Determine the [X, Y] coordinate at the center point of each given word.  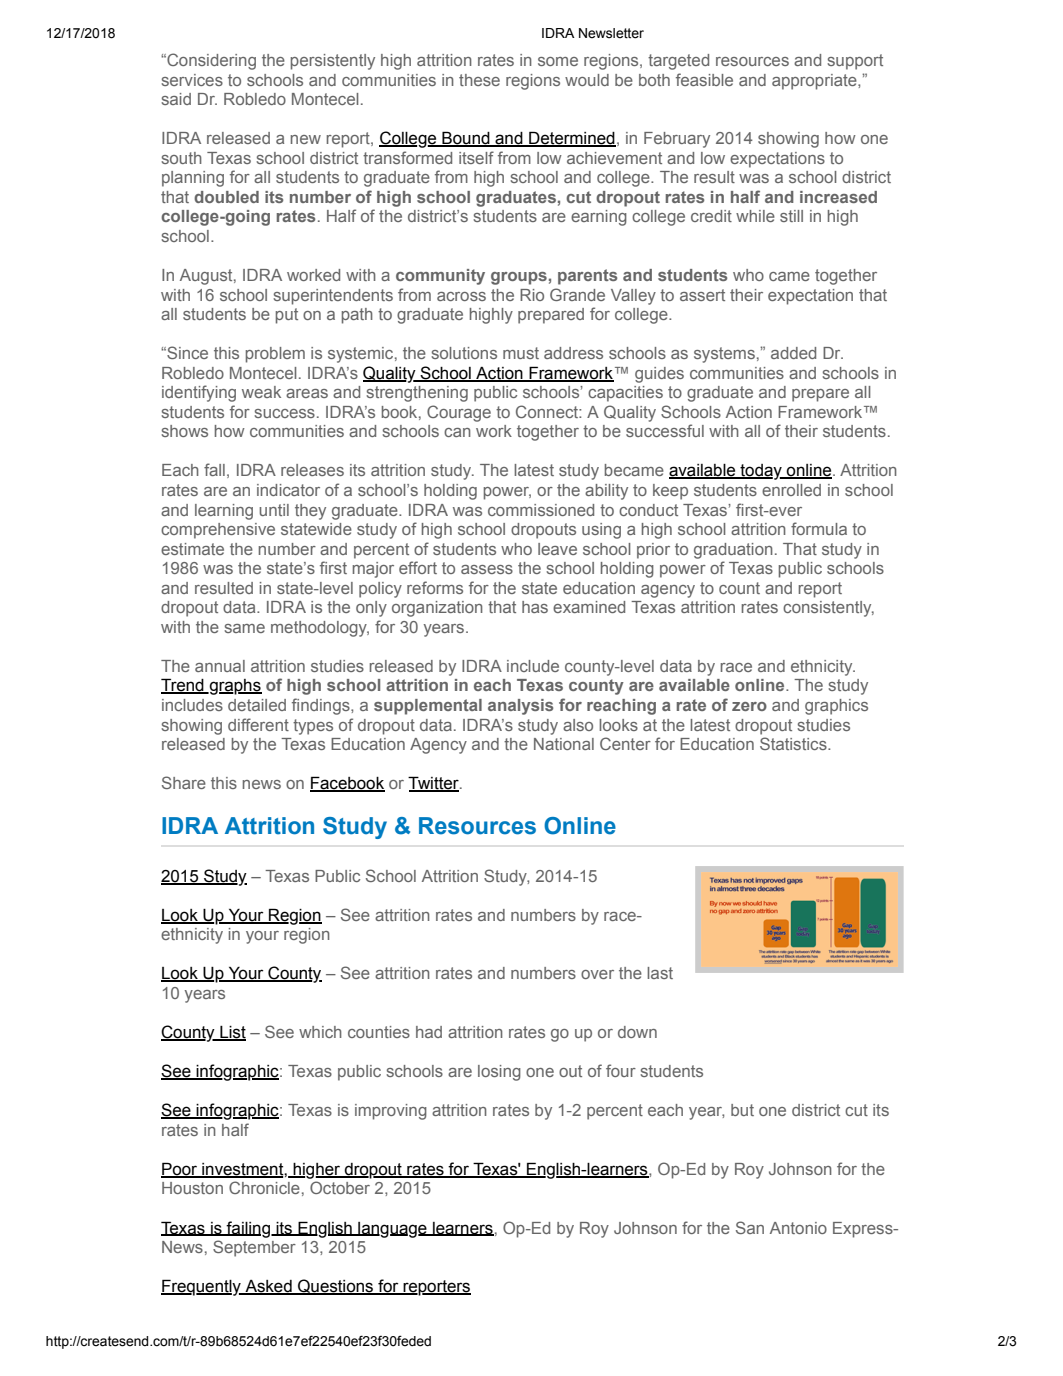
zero [749, 706]
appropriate [815, 82]
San [750, 1227]
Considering [210, 61]
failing [248, 1229]
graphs [234, 687]
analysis [520, 707]
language [392, 1230]
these [479, 80]
